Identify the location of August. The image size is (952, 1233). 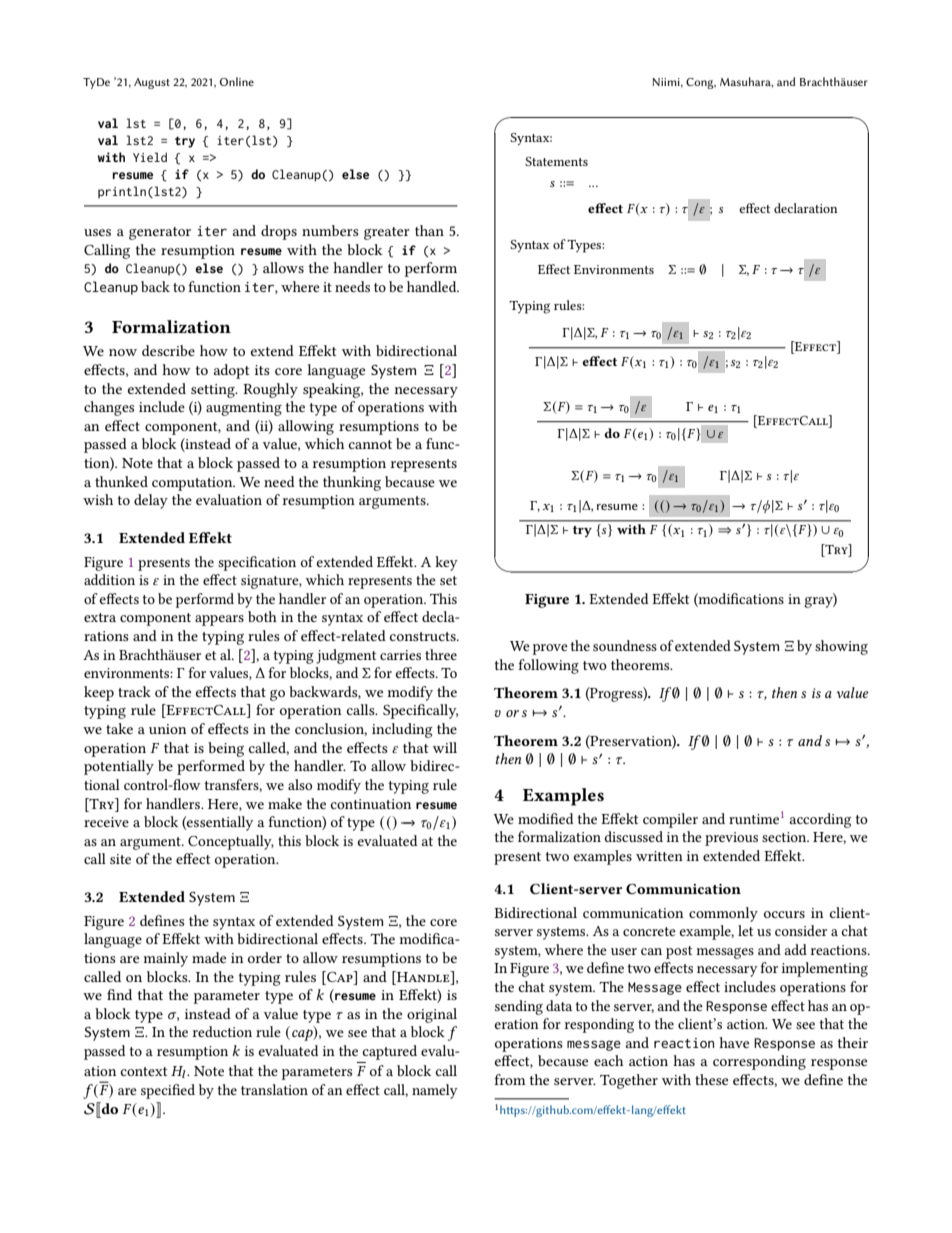
(152, 83).
